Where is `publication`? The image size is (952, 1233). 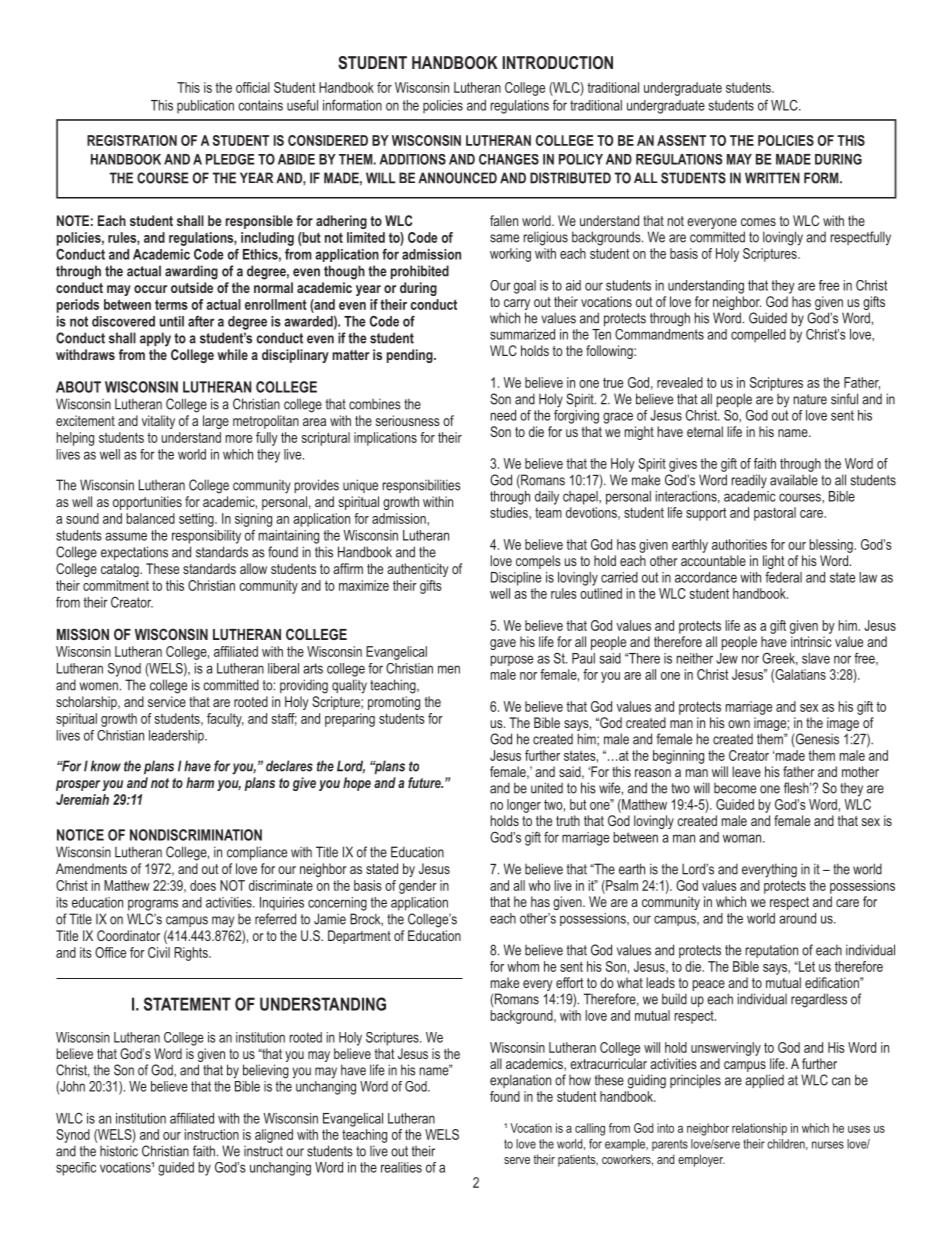 publication is located at coordinates (205, 107).
